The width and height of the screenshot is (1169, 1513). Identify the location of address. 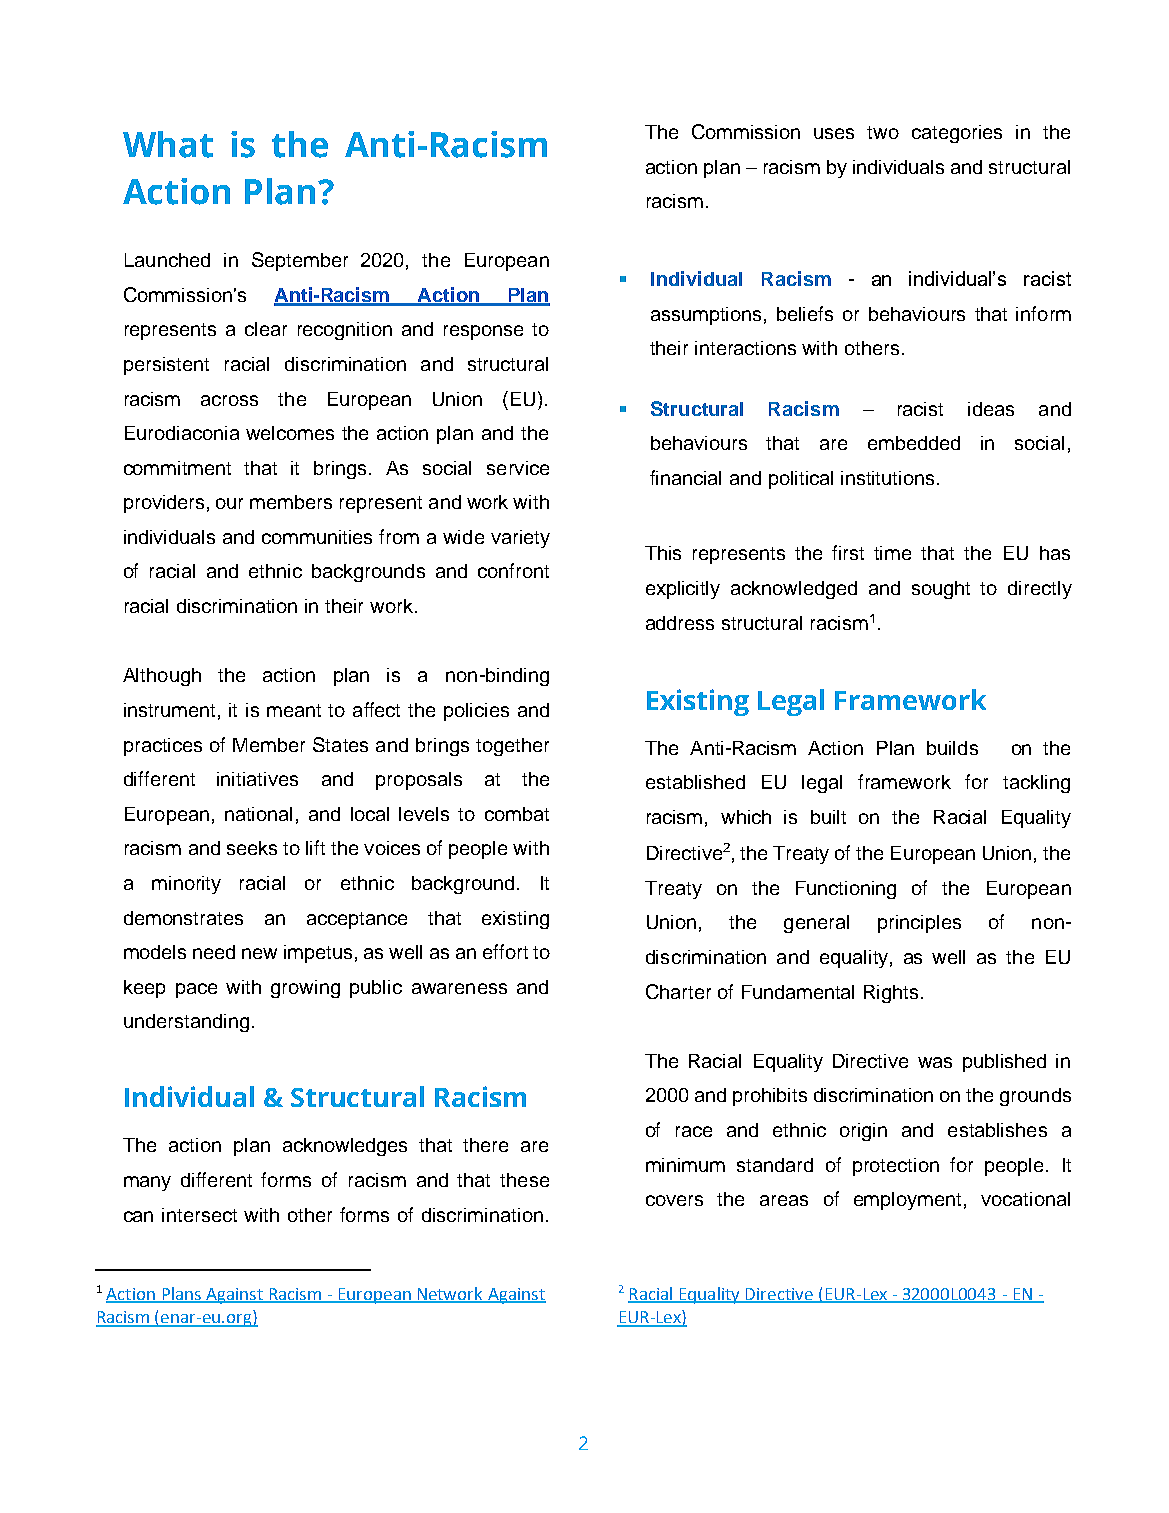
(680, 623).
